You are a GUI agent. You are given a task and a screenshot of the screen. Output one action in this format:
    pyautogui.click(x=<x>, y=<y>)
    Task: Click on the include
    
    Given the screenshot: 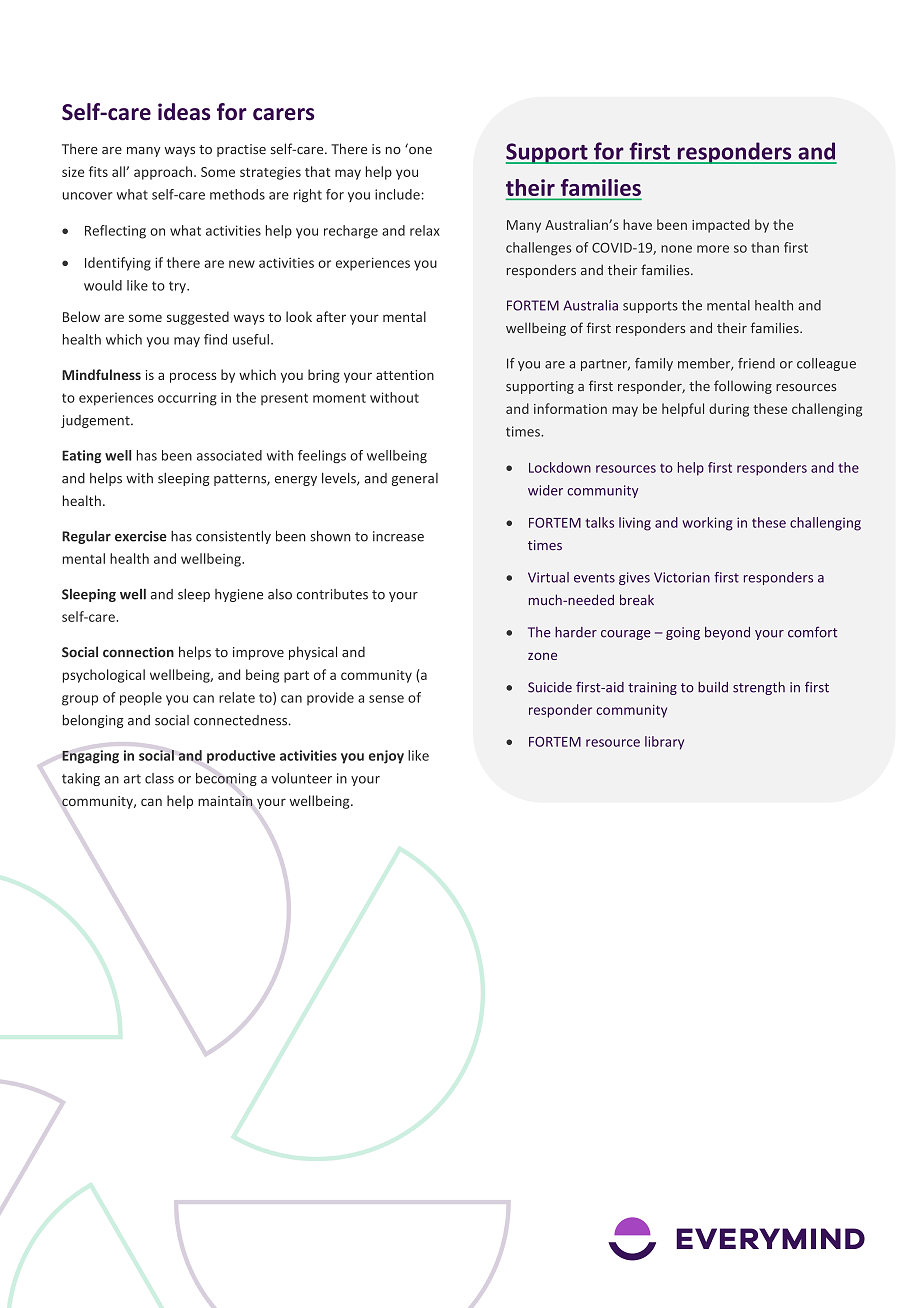 What is the action you would take?
    pyautogui.click(x=397, y=194)
